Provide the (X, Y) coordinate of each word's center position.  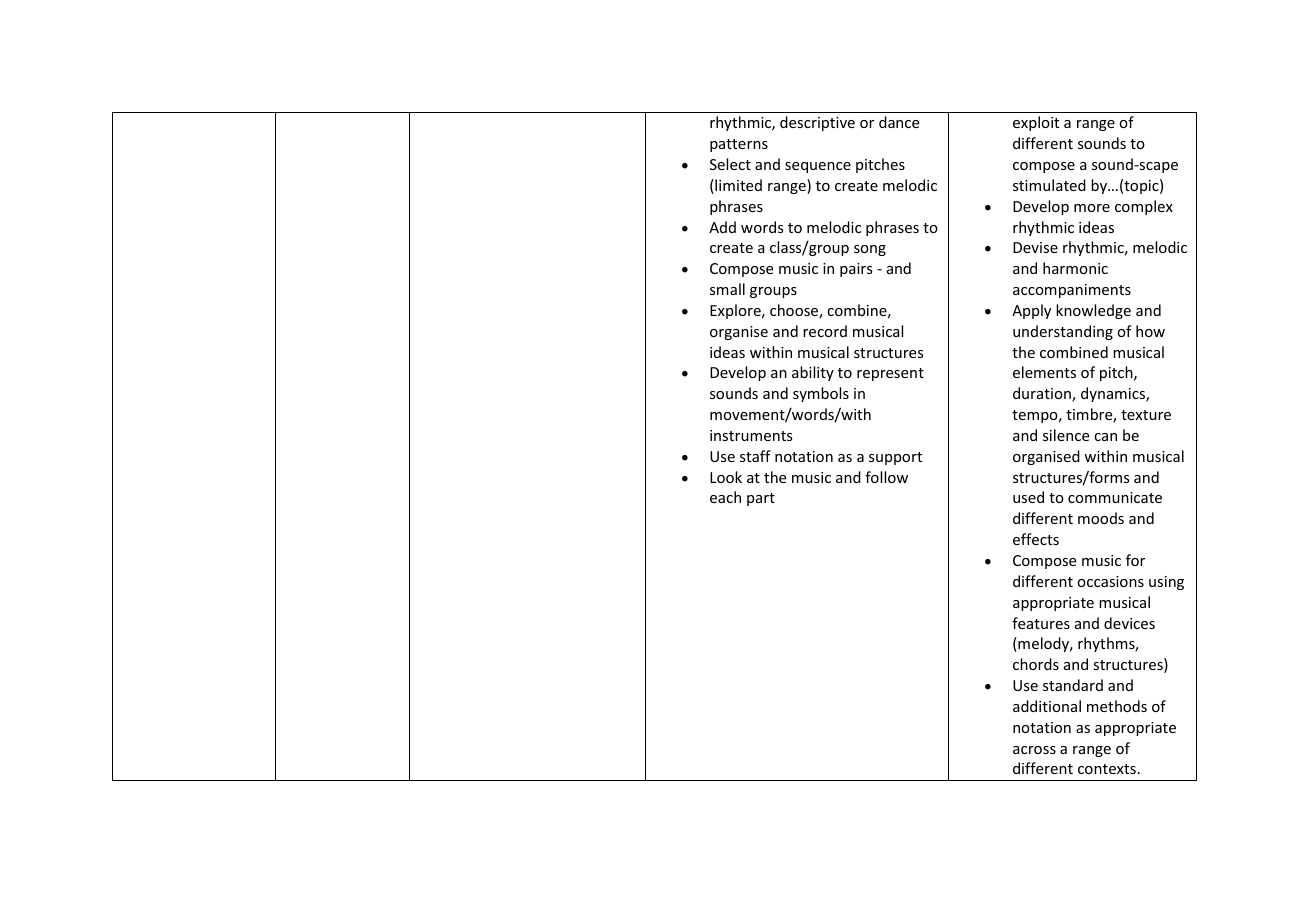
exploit (1036, 123)
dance (899, 122)
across (1034, 750)
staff (755, 456)
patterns (739, 145)
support (895, 458)
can (1105, 437)
